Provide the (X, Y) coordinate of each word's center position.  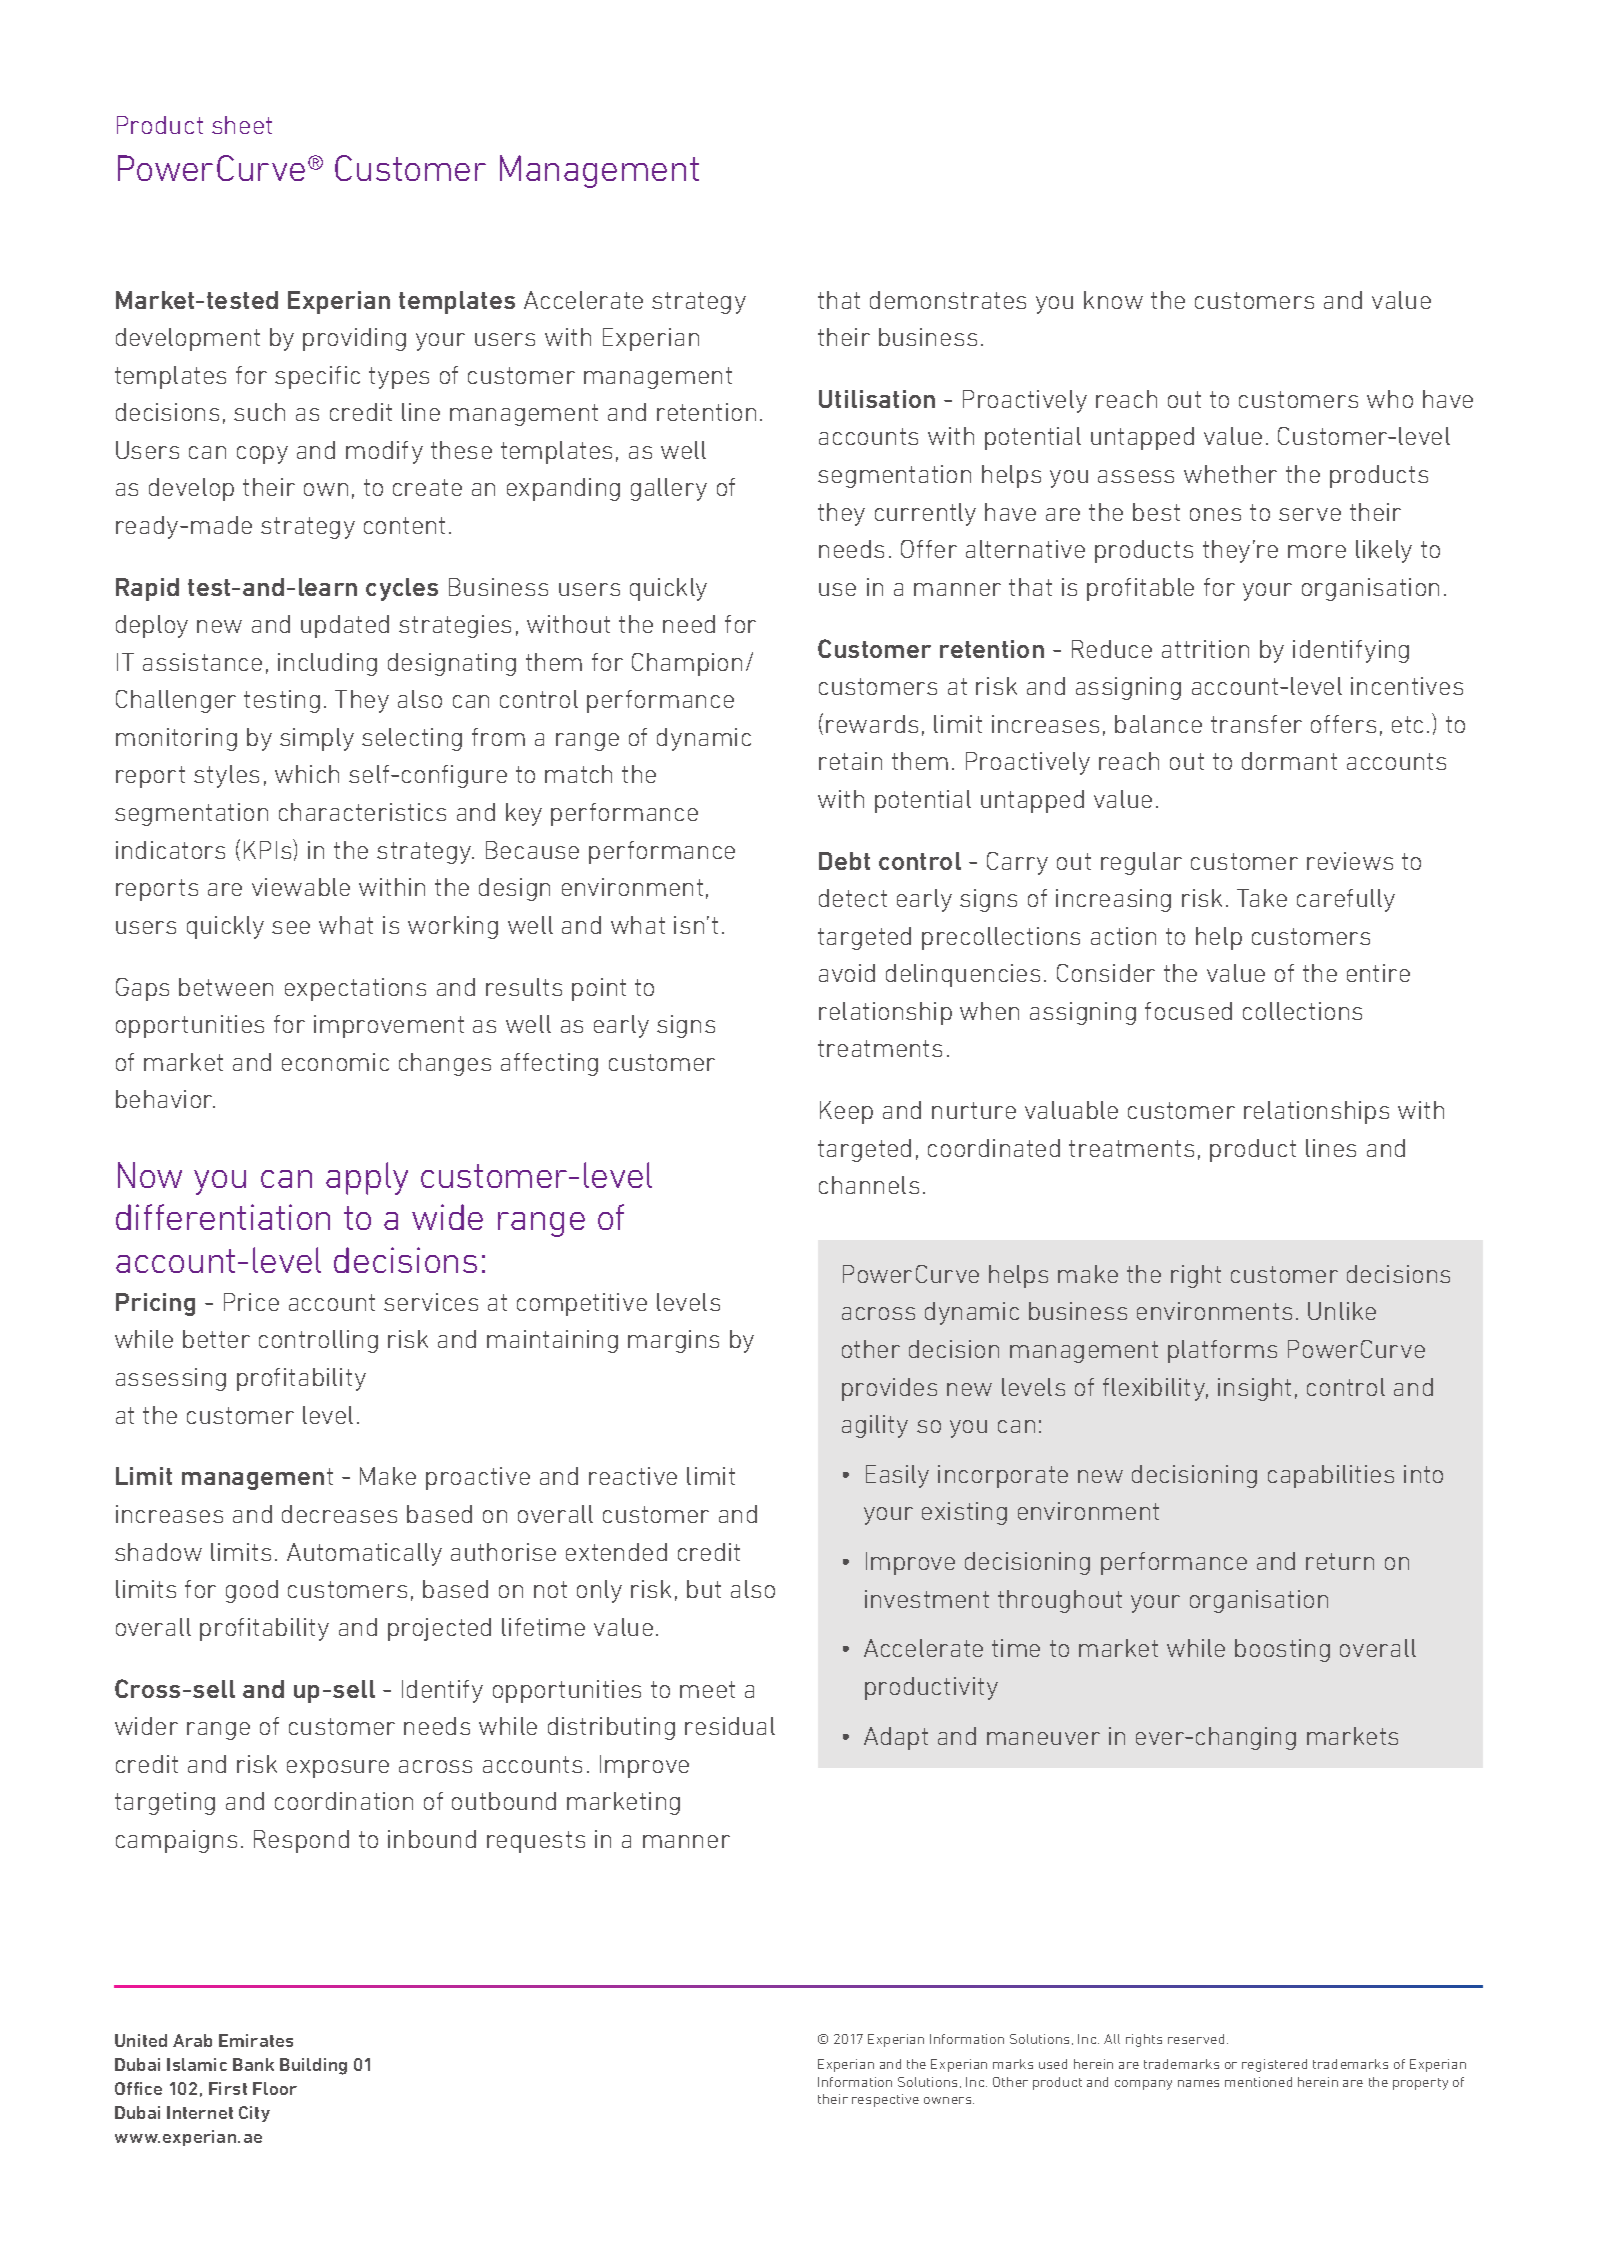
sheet (242, 125)
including (327, 664)
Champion (687, 664)
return (1340, 1561)
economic (335, 1062)
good (252, 1591)
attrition (1205, 649)
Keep (846, 1112)
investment (927, 1599)
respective (885, 2100)
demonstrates (948, 300)
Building (313, 2066)
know (1113, 300)
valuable (1071, 1110)
